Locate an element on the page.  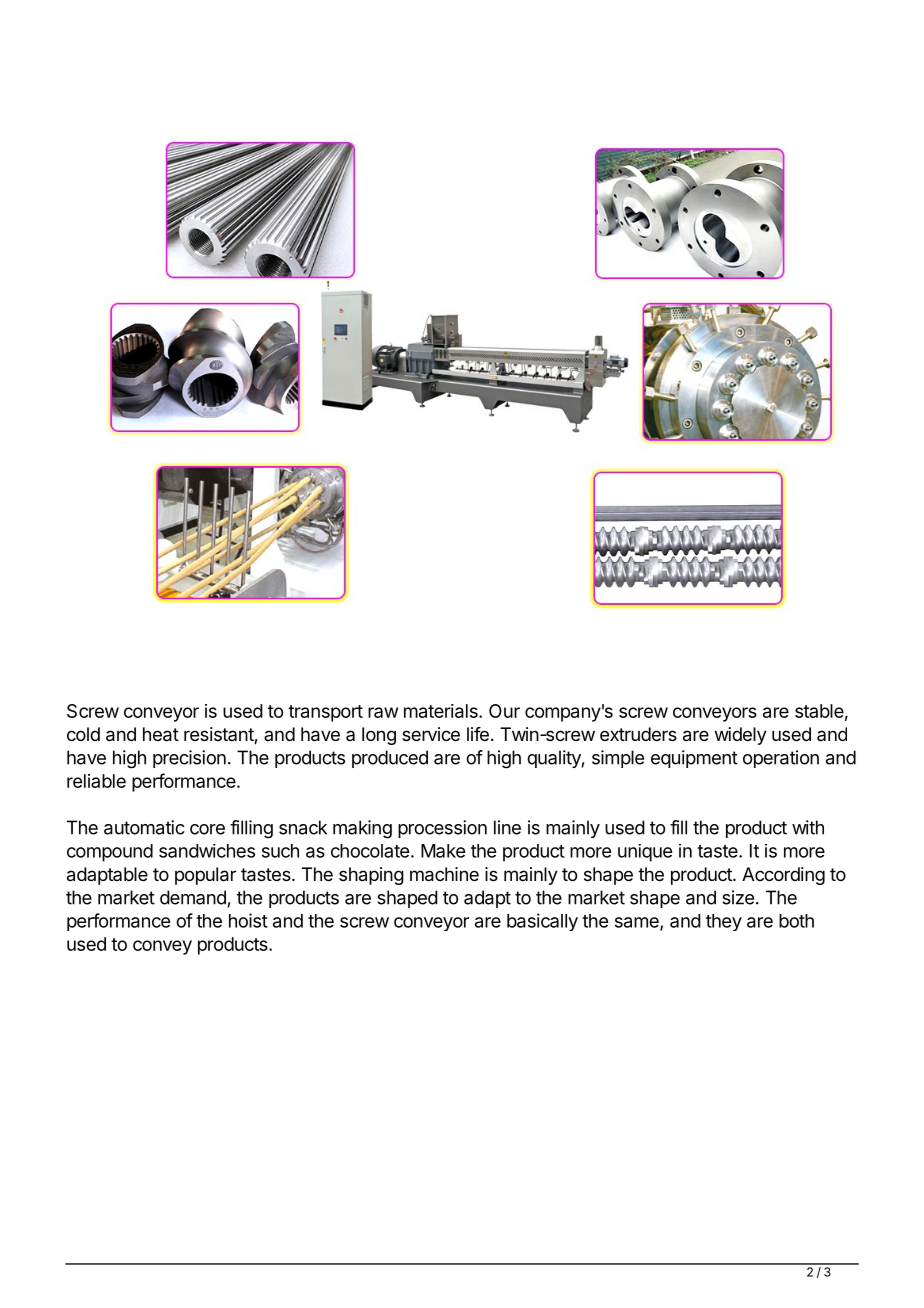
procession is located at coordinates (442, 829).
